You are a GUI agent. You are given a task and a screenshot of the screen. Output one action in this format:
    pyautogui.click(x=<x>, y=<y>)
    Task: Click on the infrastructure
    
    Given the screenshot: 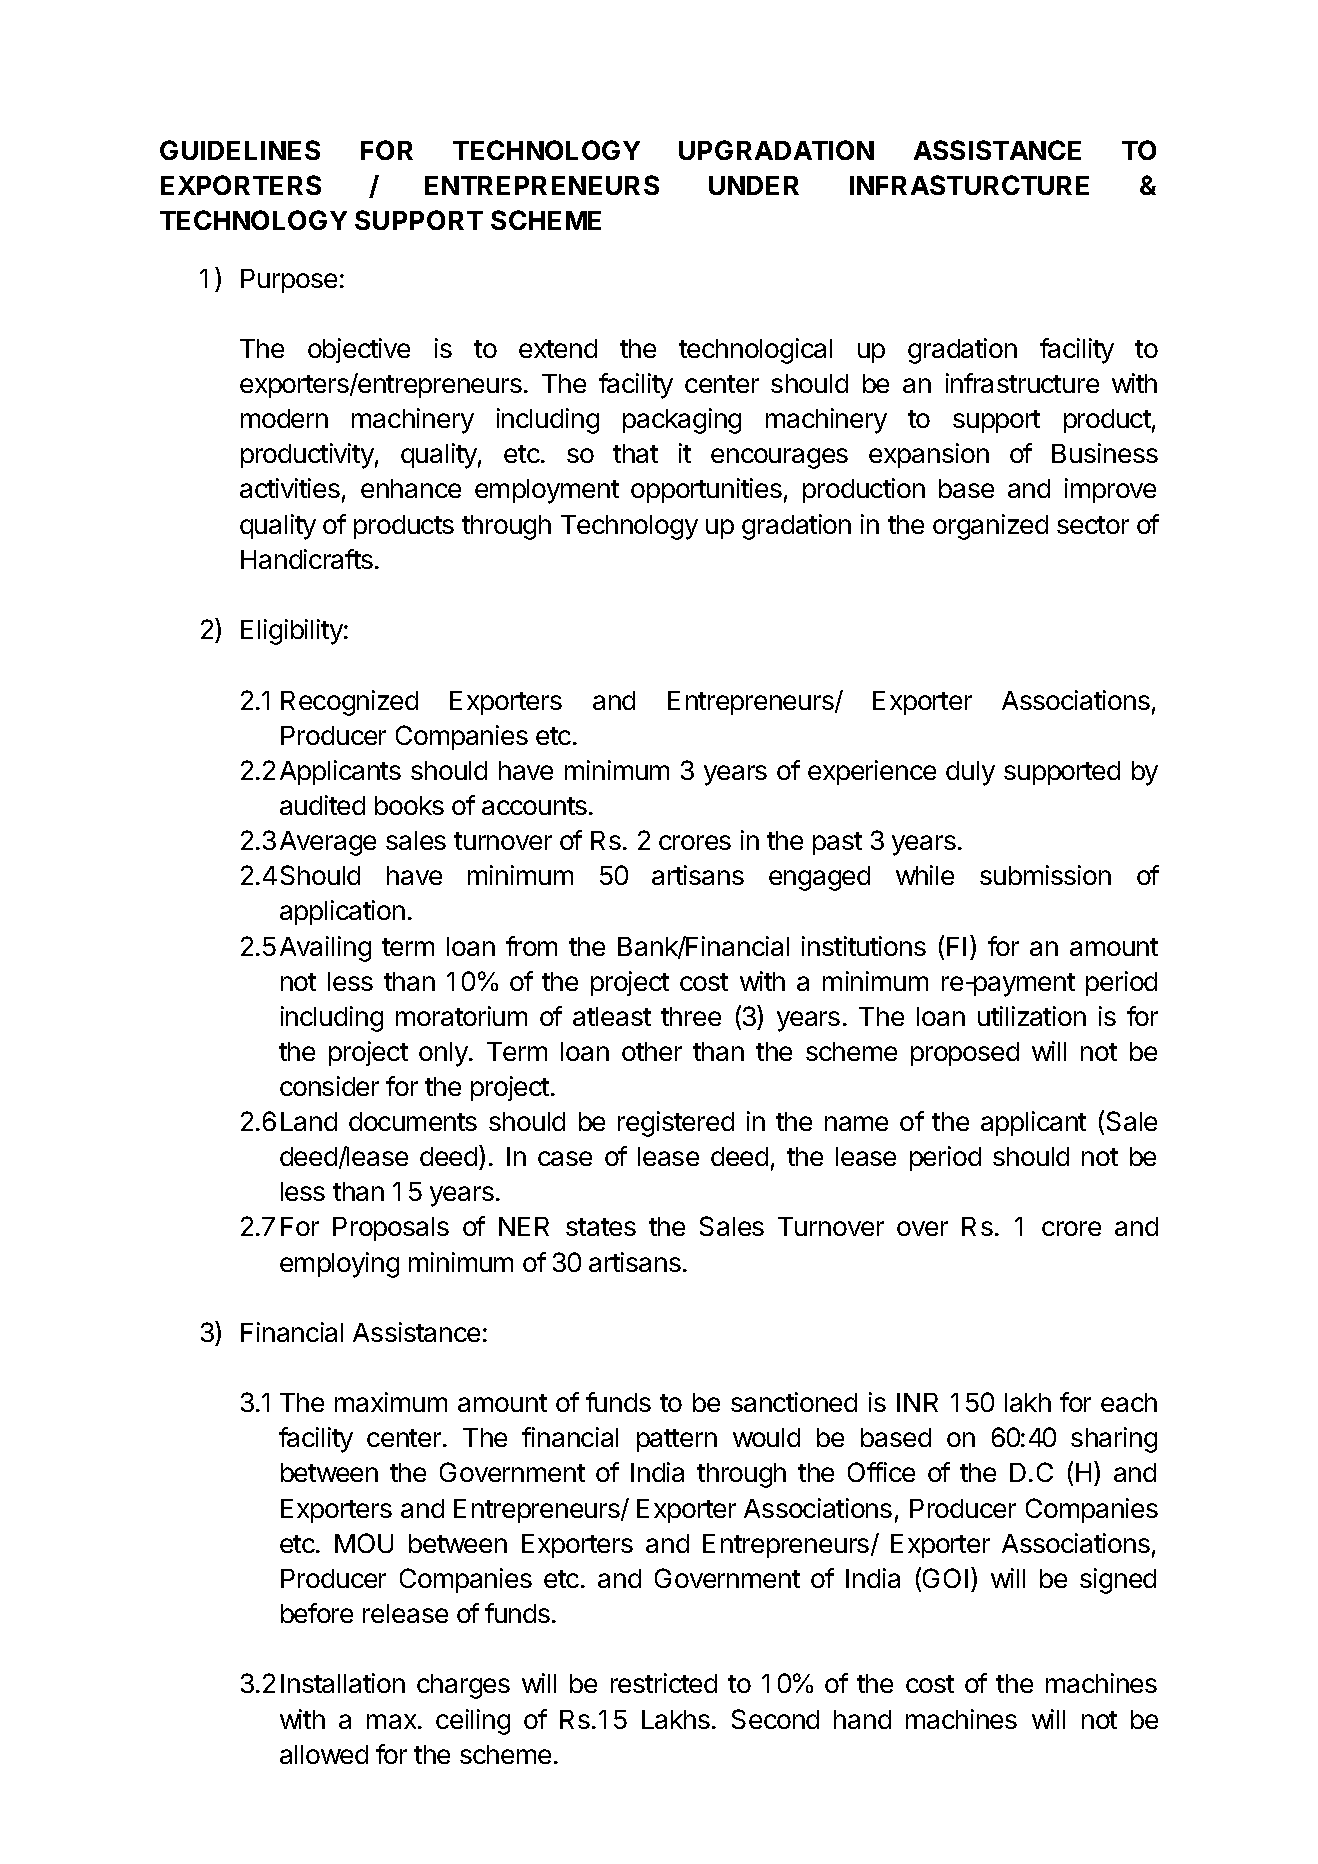 What is the action you would take?
    pyautogui.click(x=1022, y=383)
